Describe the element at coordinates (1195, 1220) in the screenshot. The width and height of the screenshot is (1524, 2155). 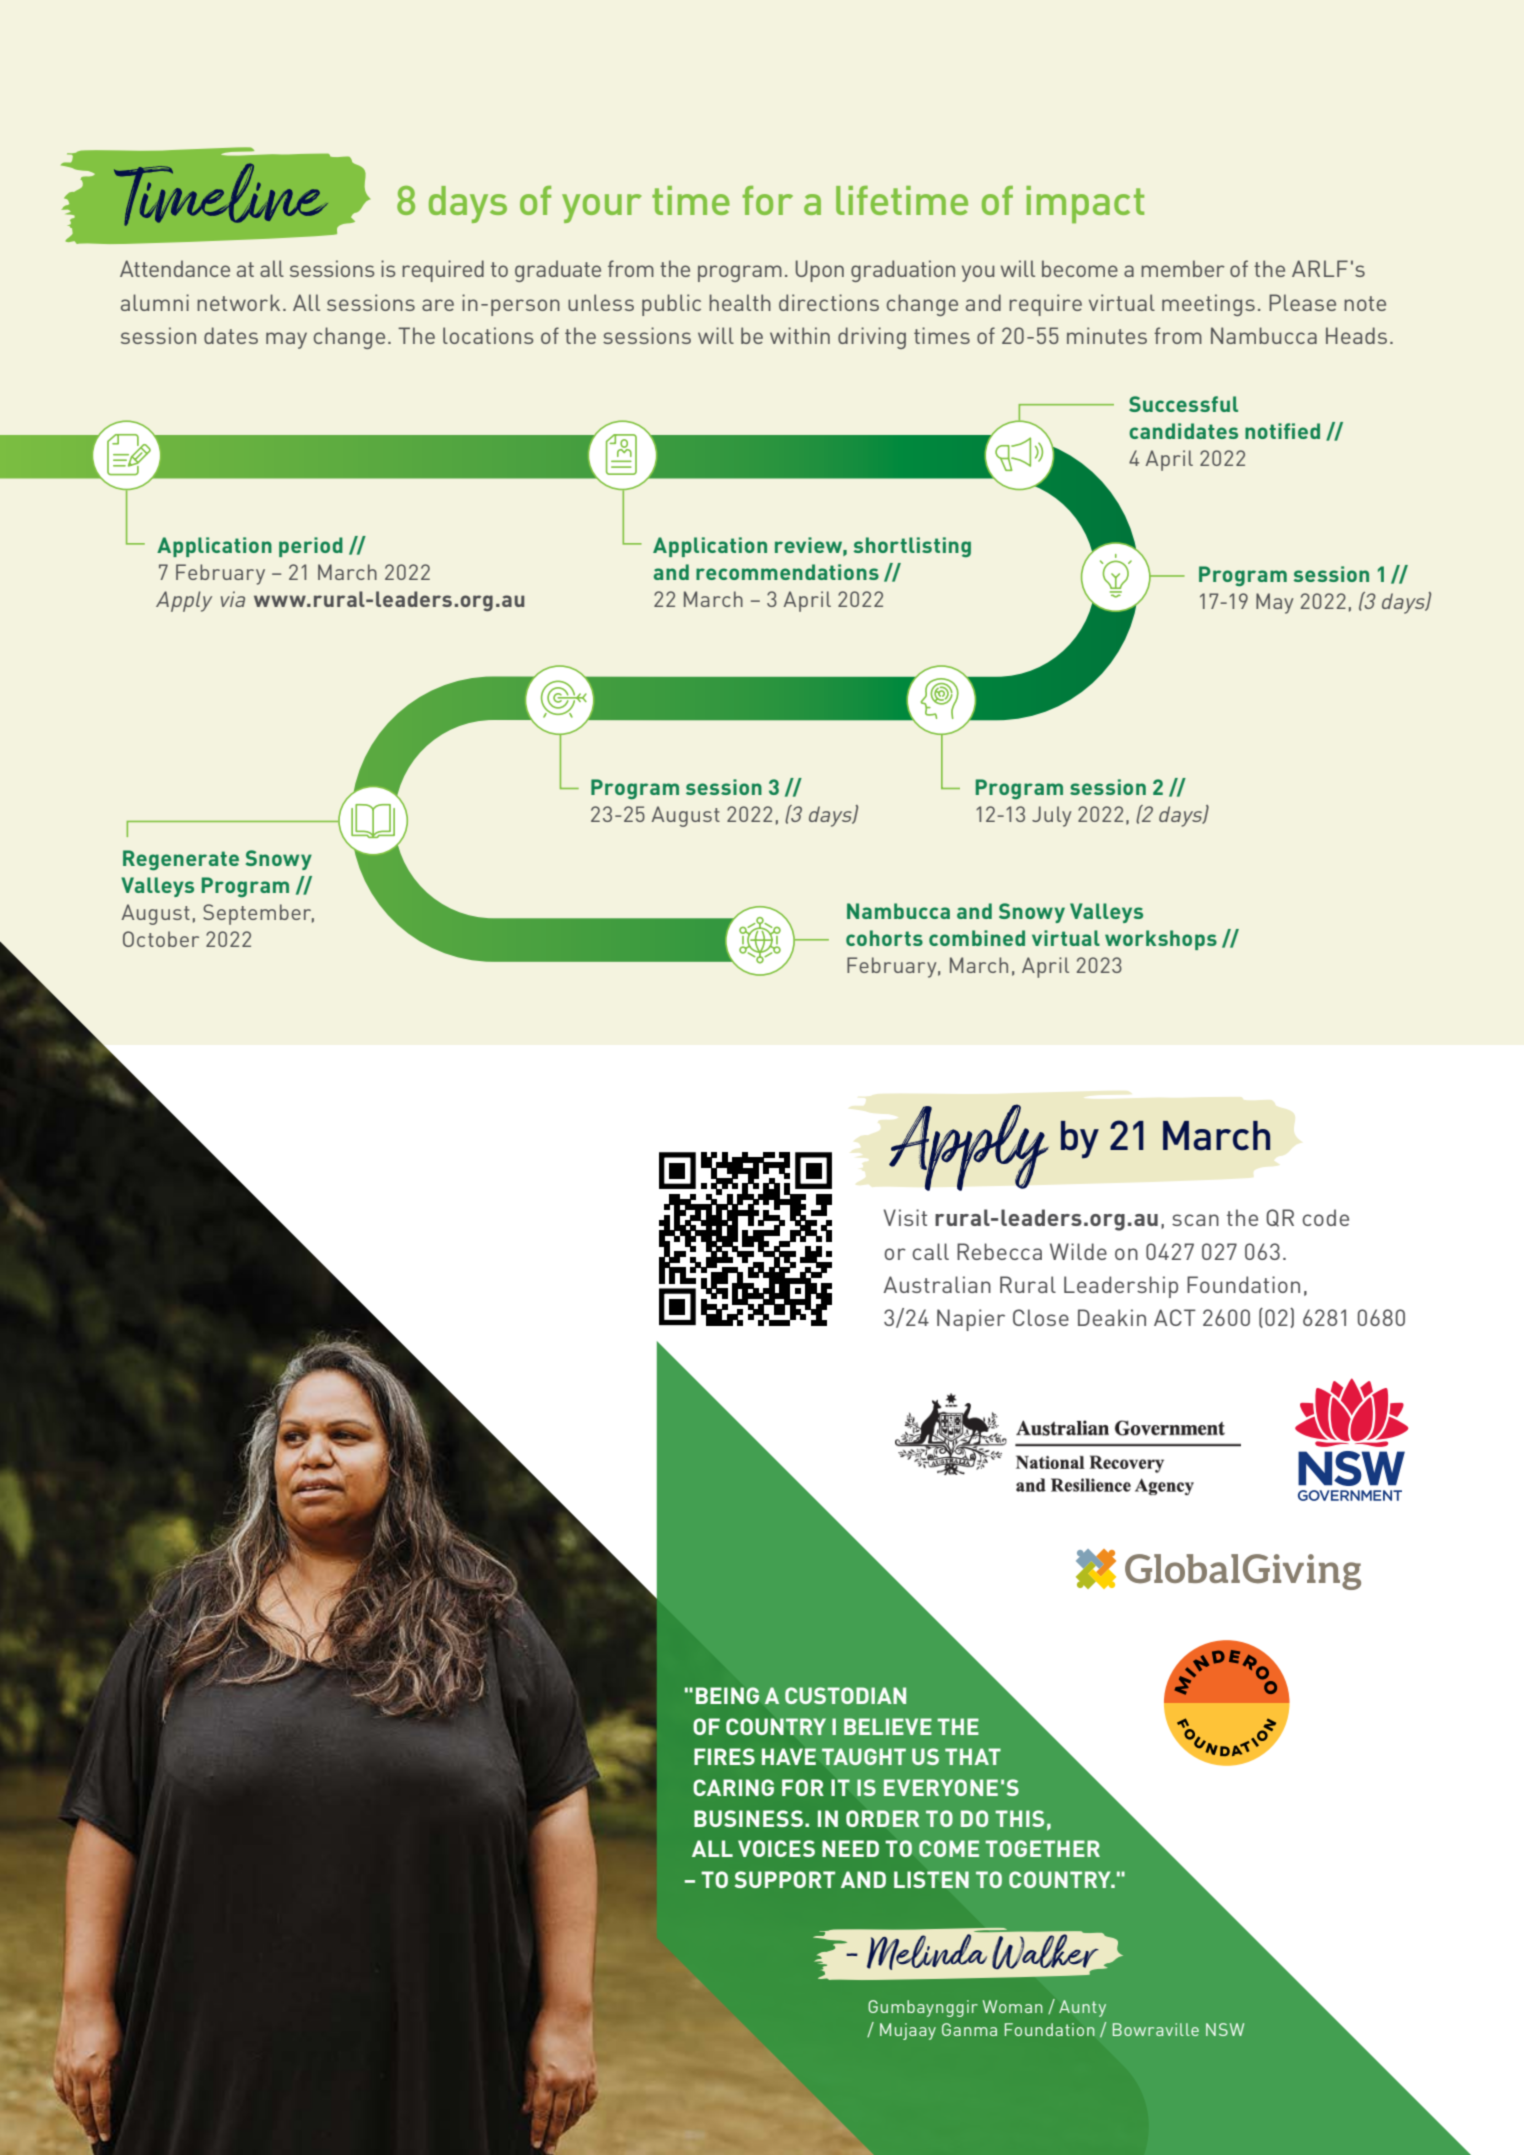
I see `scan` at that location.
